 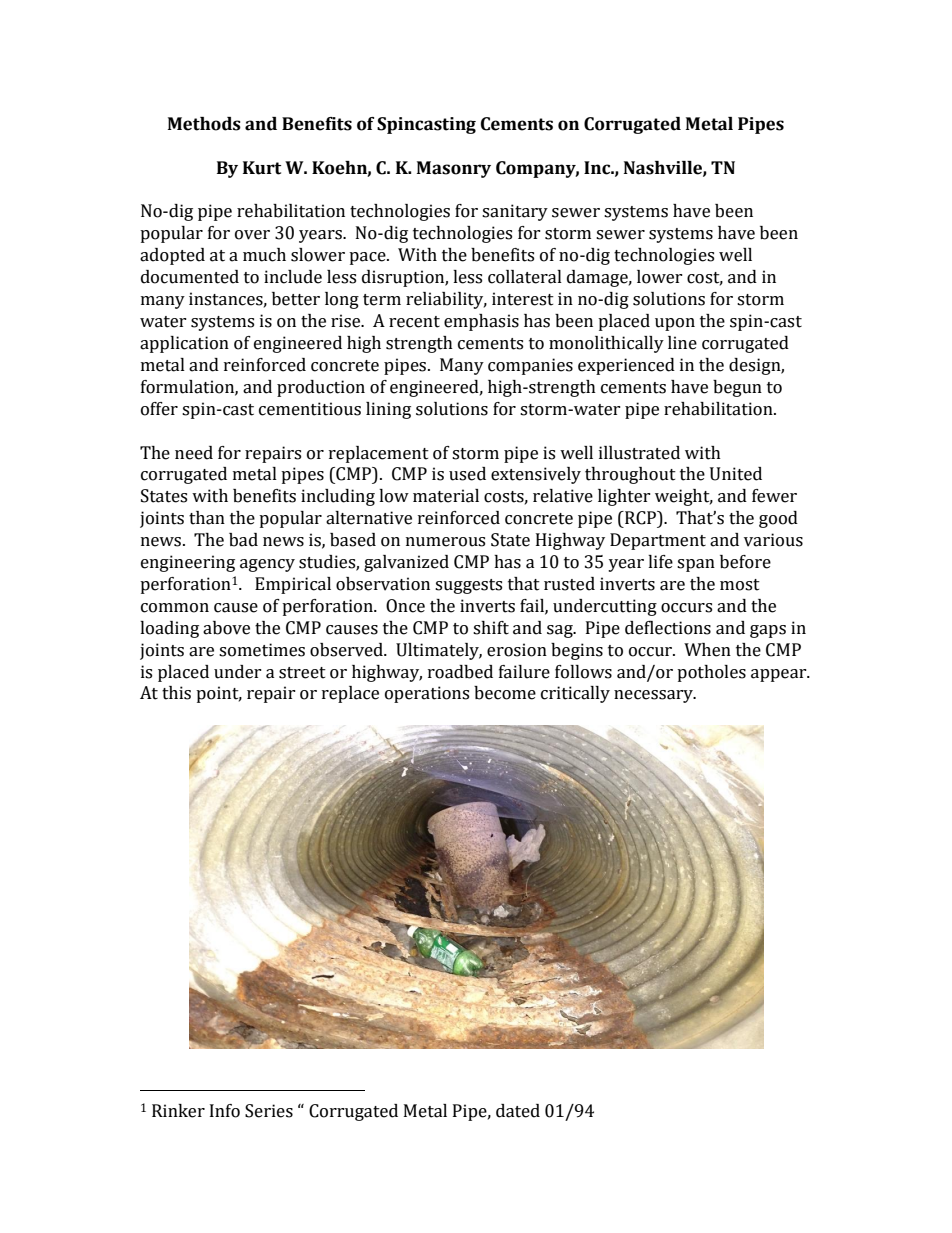 I want to click on necessary, so click(x=655, y=696).
